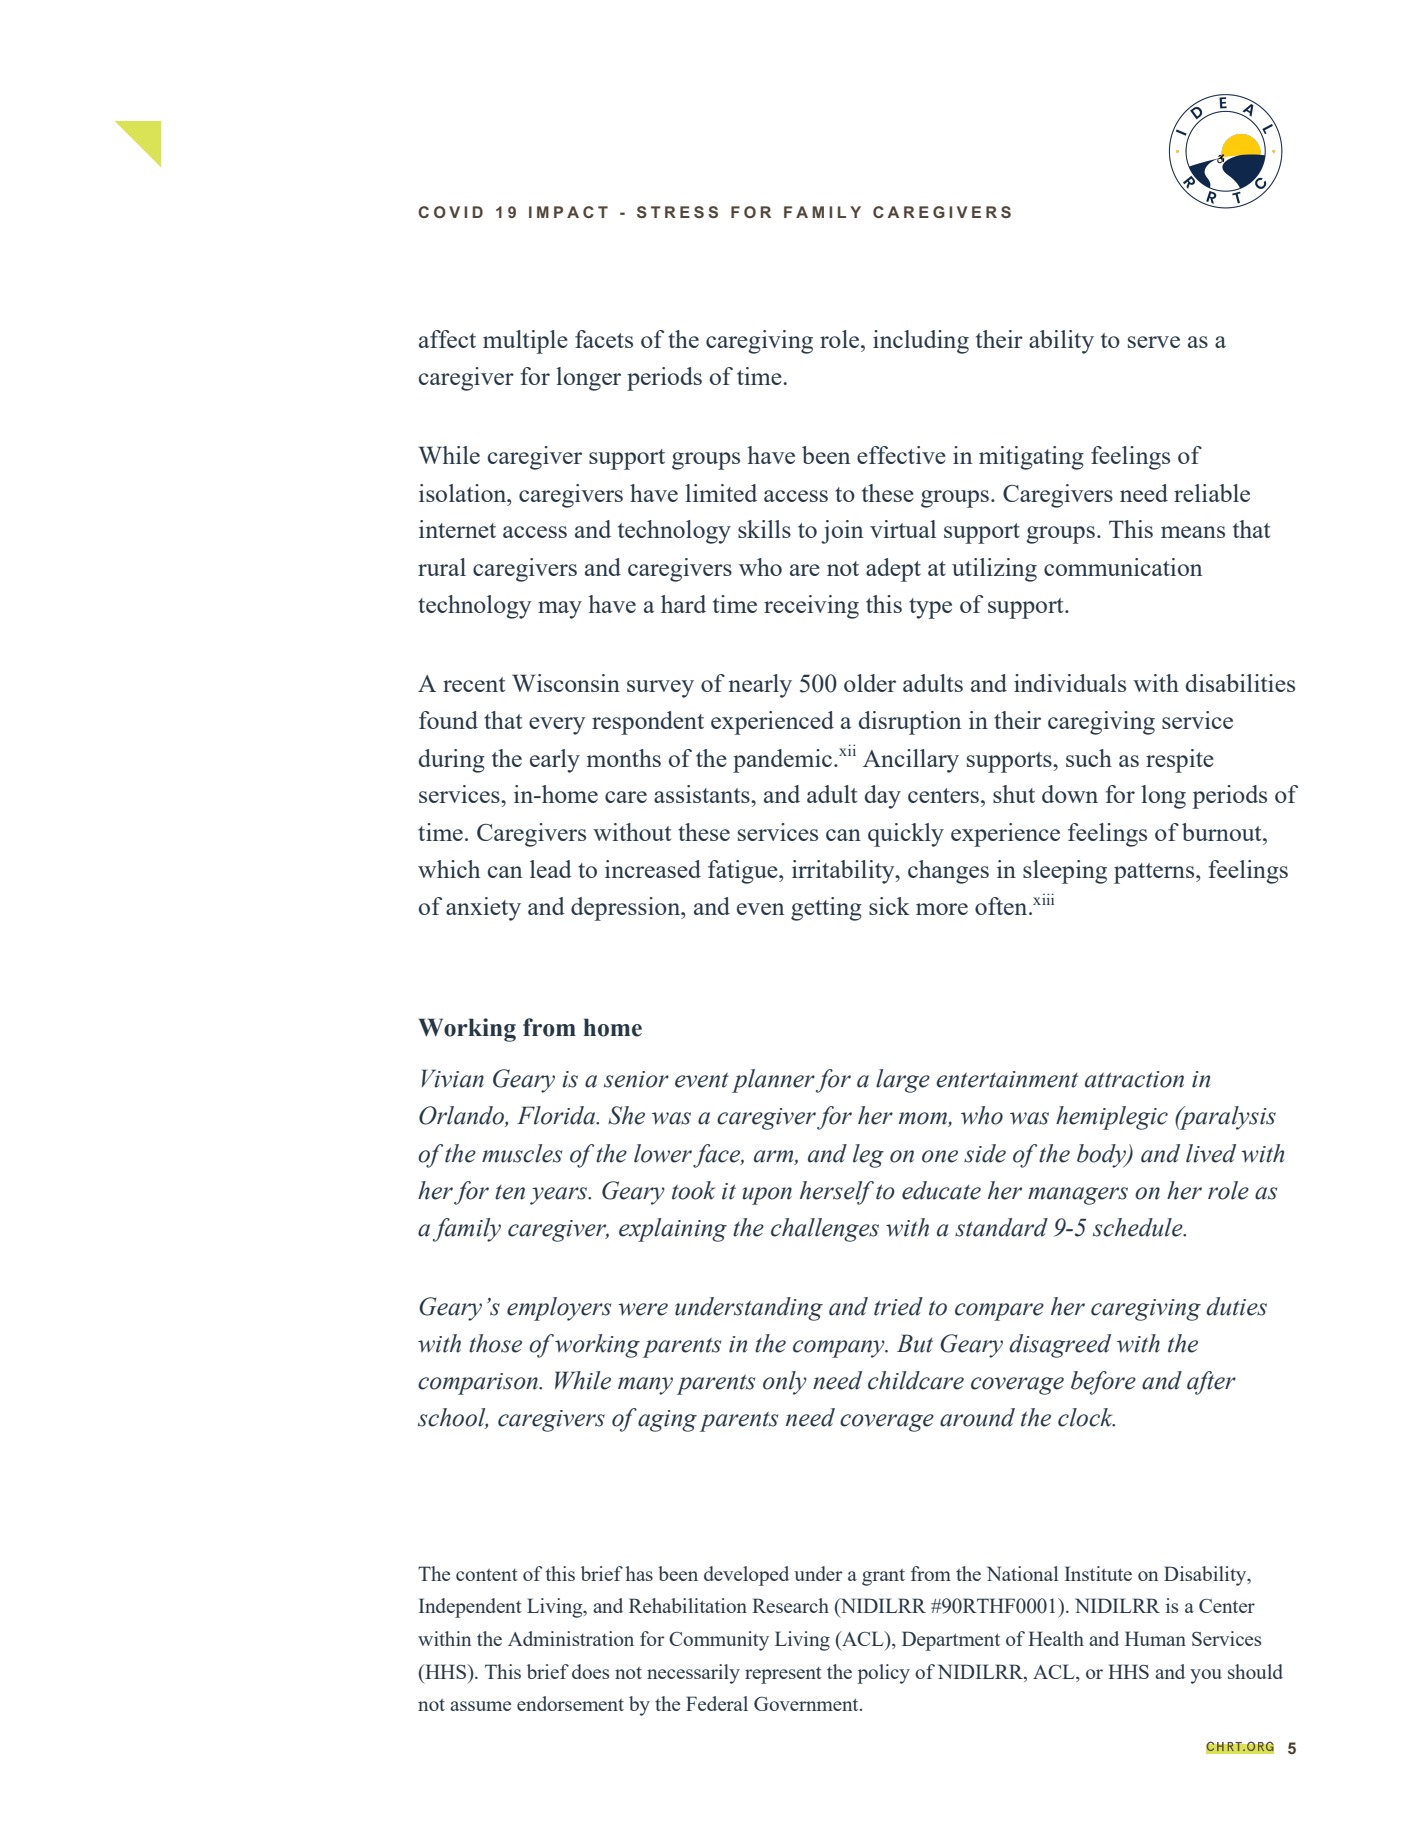  Describe the element at coordinates (560, 610) in the document. I see `may` at that location.
